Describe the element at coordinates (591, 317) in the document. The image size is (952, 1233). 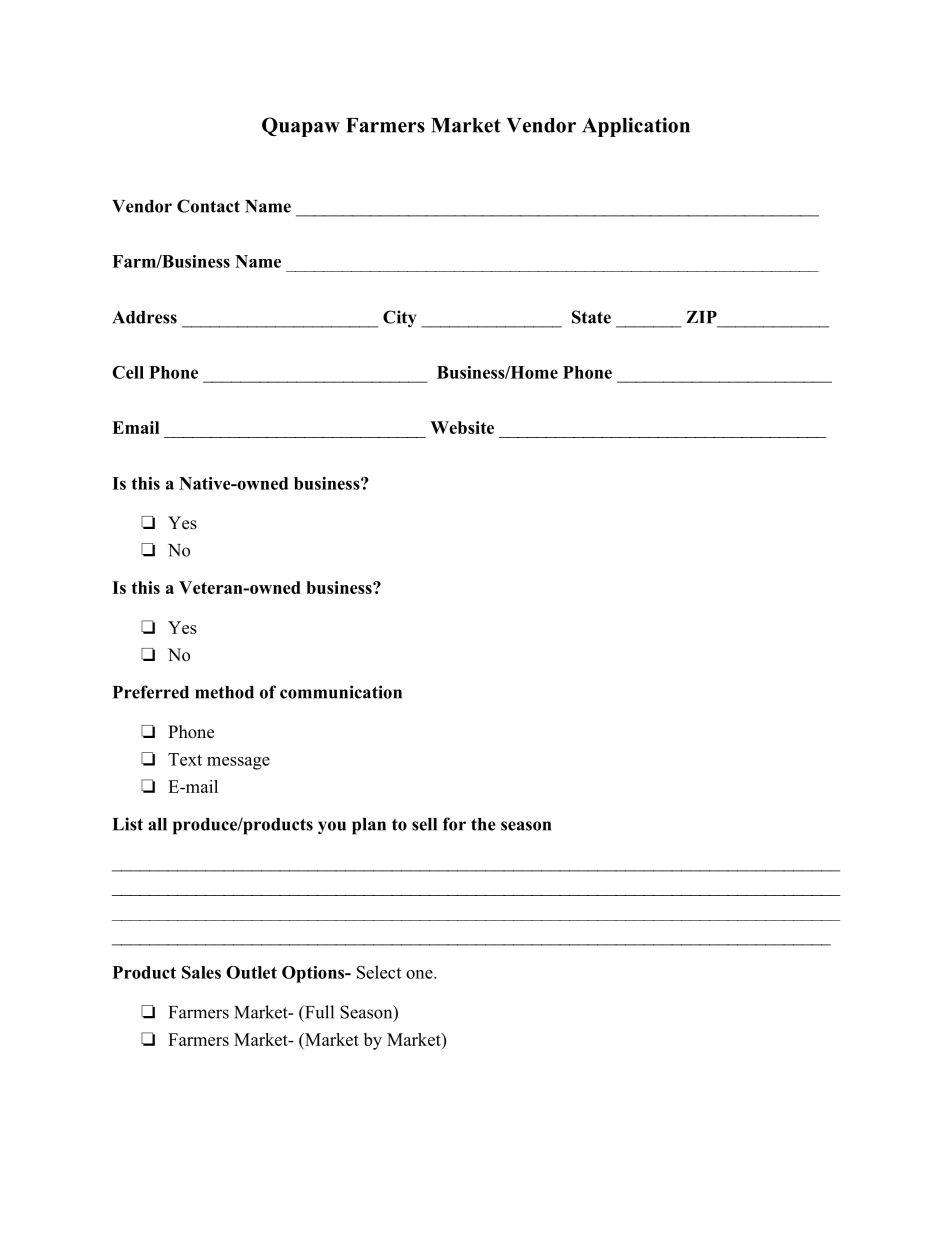
I see `State` at that location.
